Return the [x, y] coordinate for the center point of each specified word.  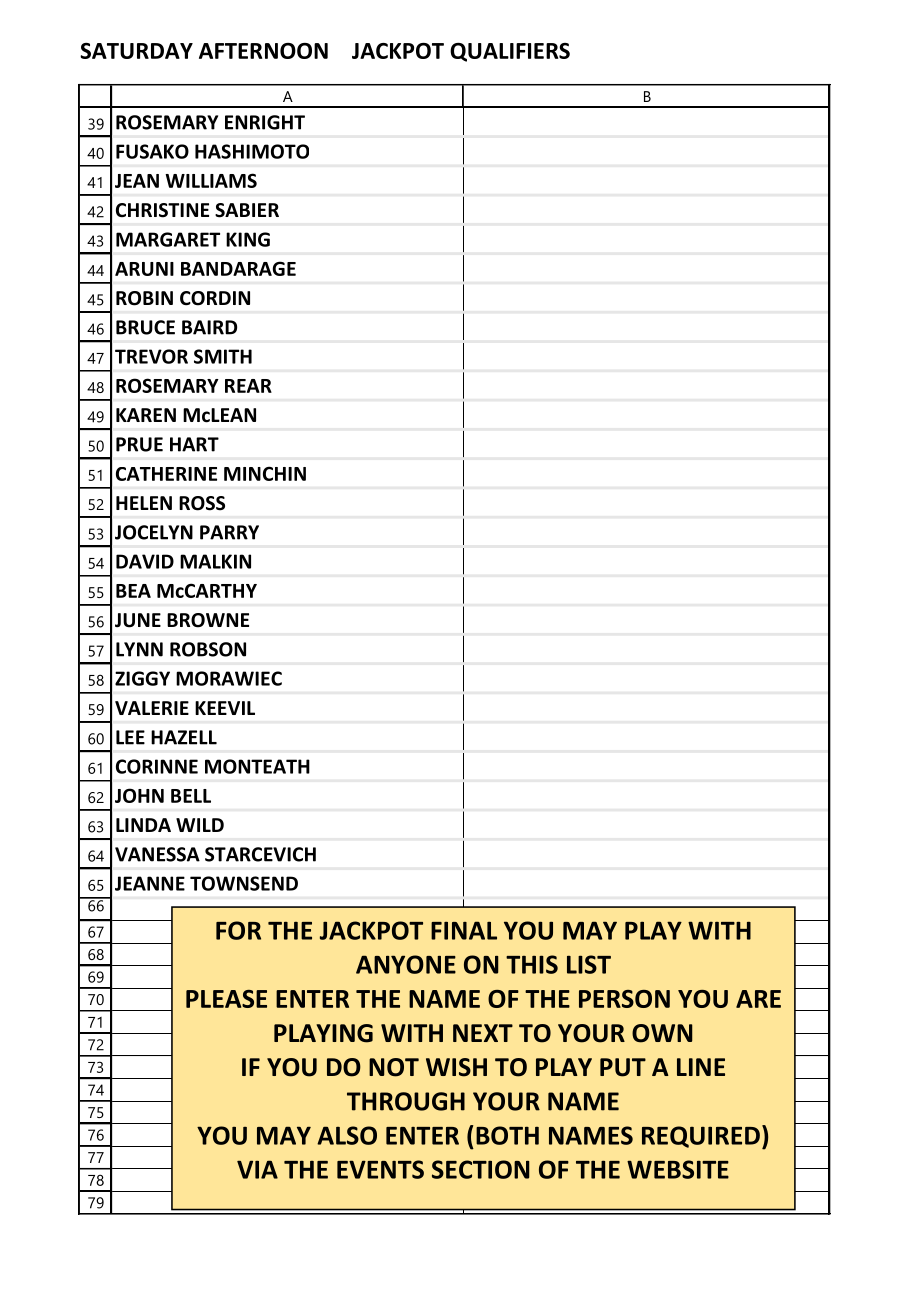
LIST [589, 964]
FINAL [464, 930]
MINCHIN [265, 473]
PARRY [229, 532]
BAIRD [209, 327]
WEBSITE [678, 1169]
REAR [248, 386]
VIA [257, 1169]
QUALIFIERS [510, 52]
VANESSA [157, 854]
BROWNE [208, 620]
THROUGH [406, 1101]
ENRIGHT [265, 122]
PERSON [624, 999]
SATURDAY [136, 51]
